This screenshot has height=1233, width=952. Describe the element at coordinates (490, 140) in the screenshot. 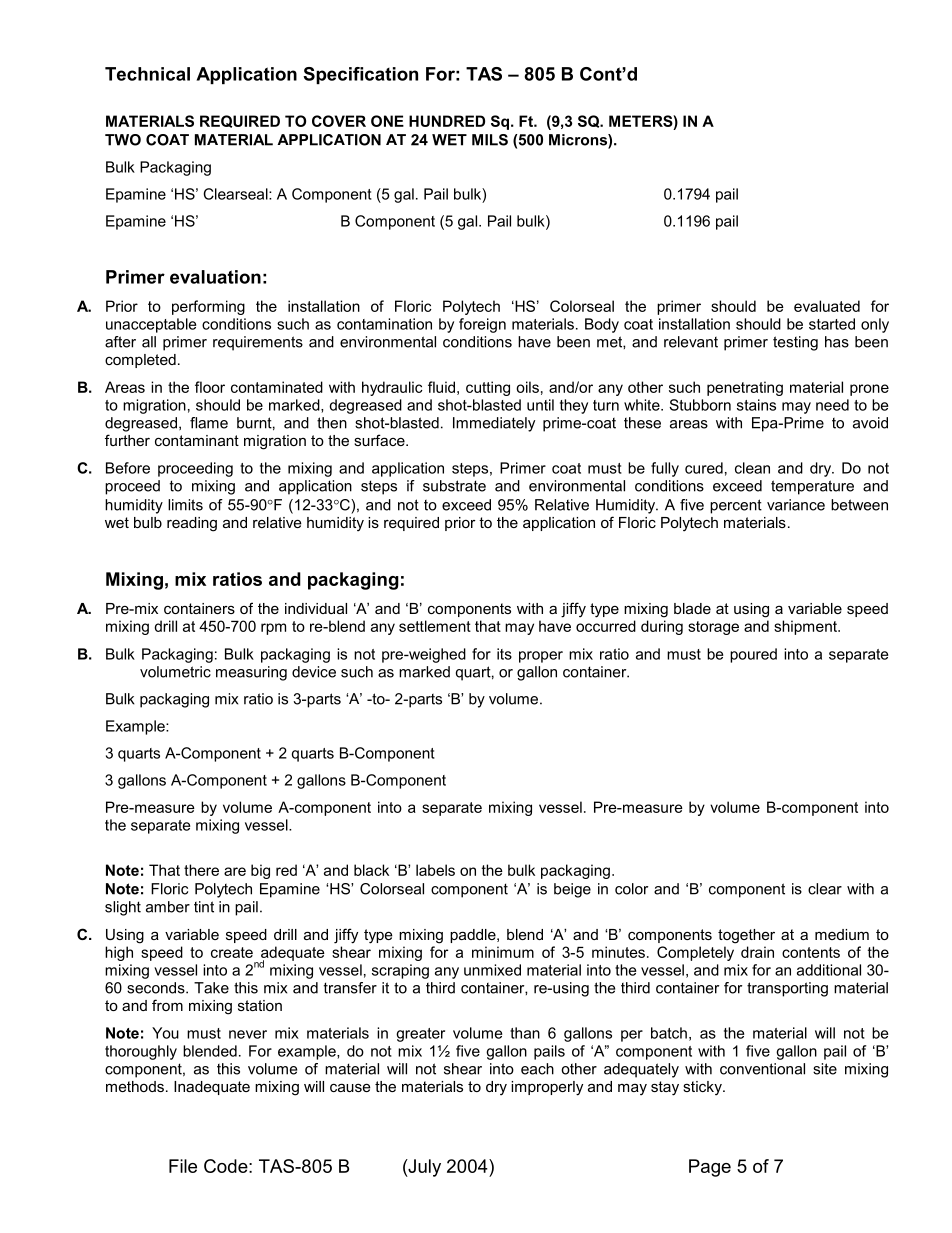

I see `MILS` at that location.
